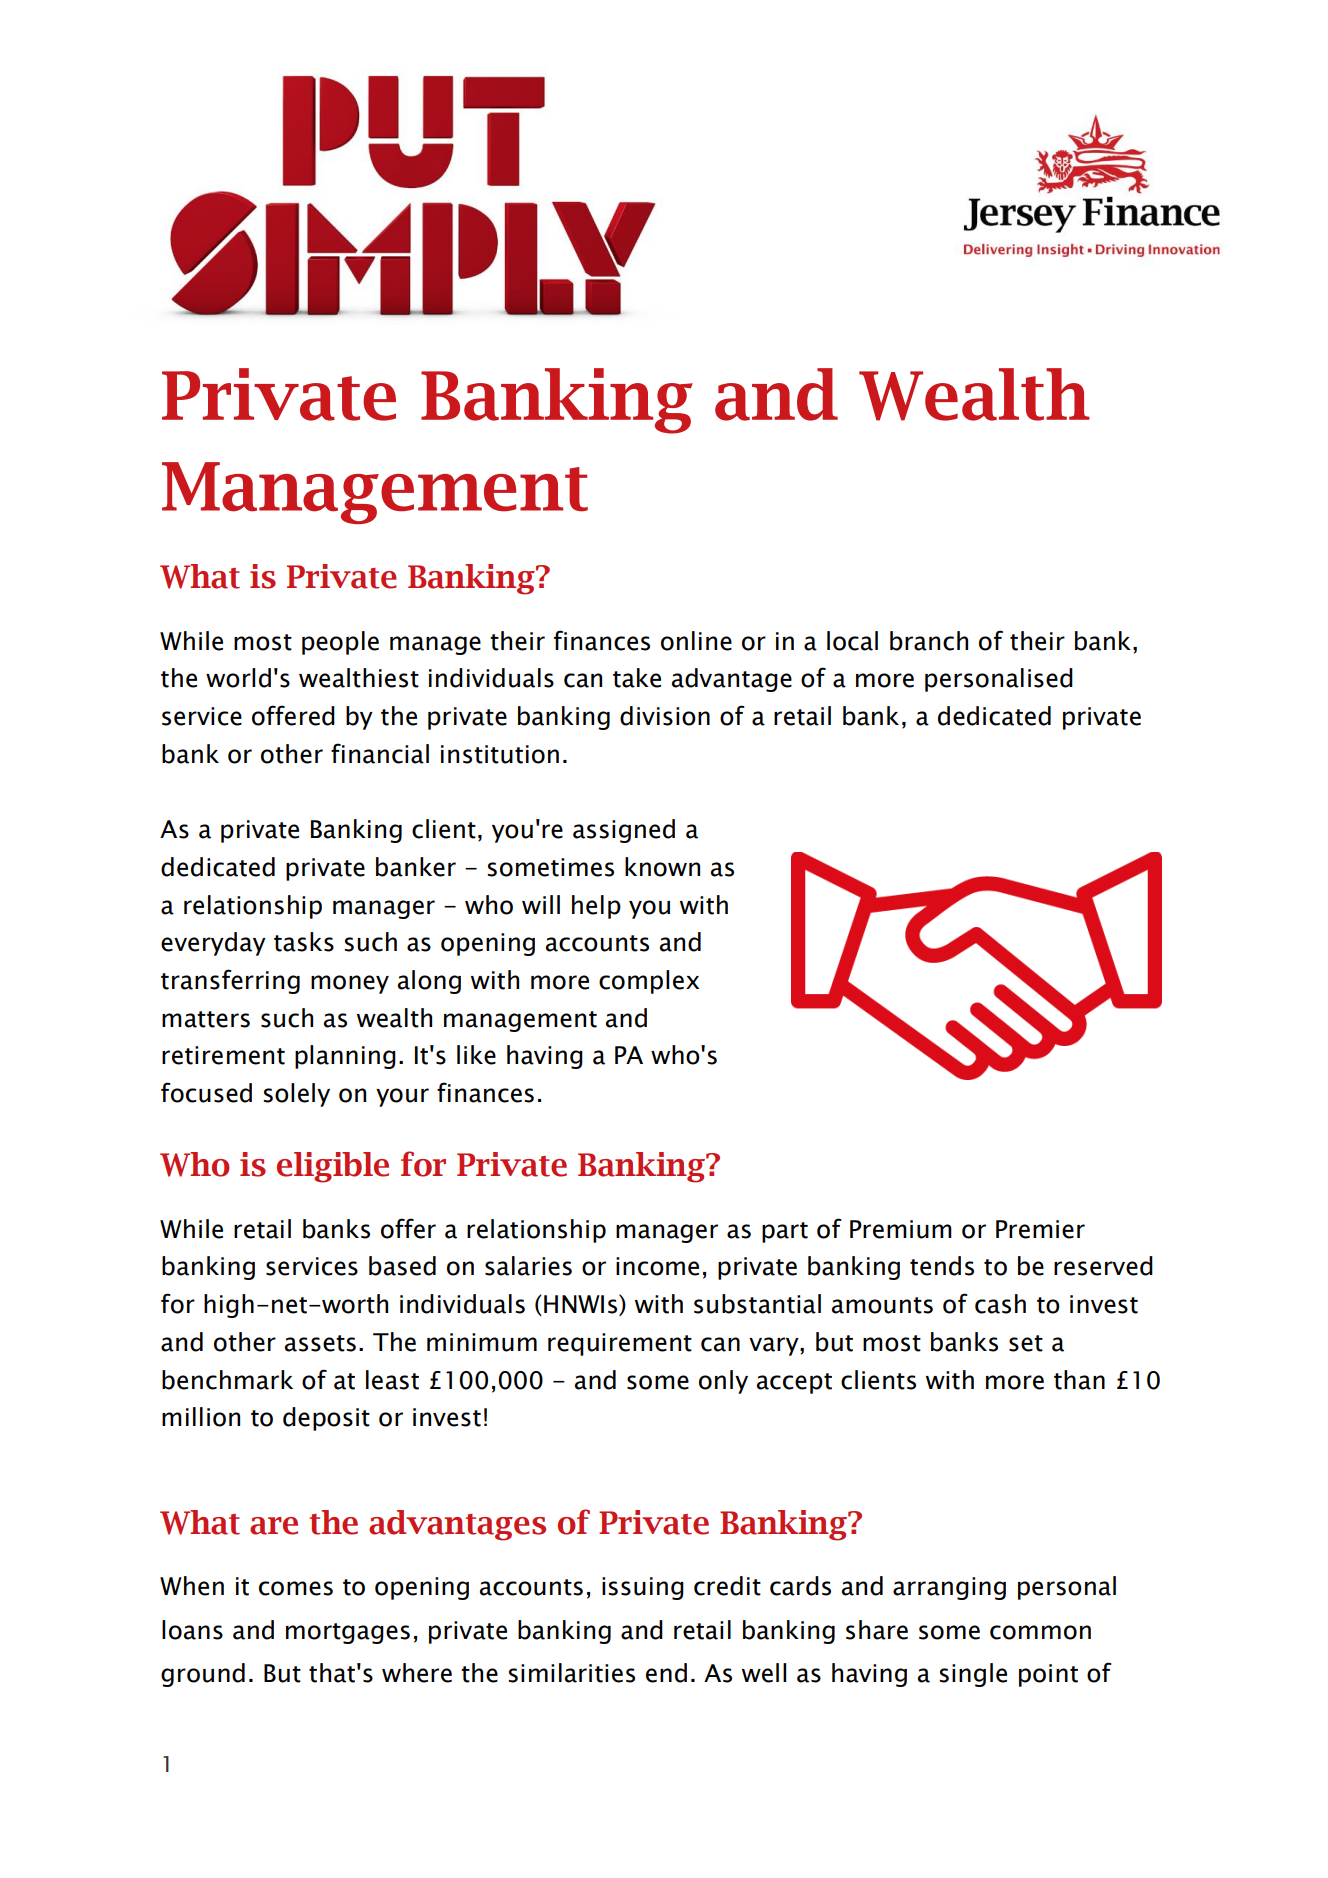 The image size is (1328, 1878). I want to click on branch, so click(929, 641).
